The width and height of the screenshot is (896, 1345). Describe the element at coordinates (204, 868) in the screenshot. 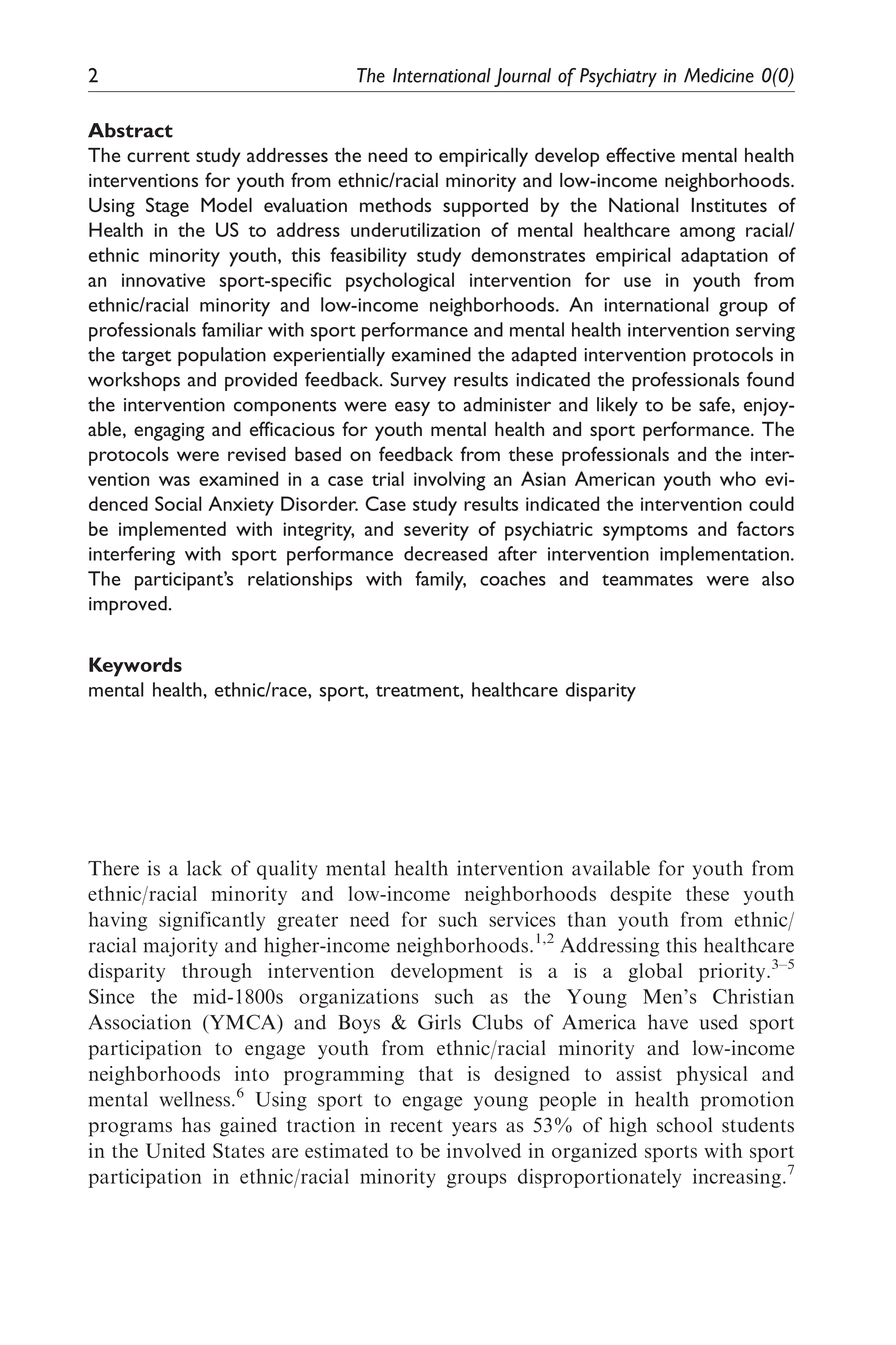

I see `lack` at that location.
